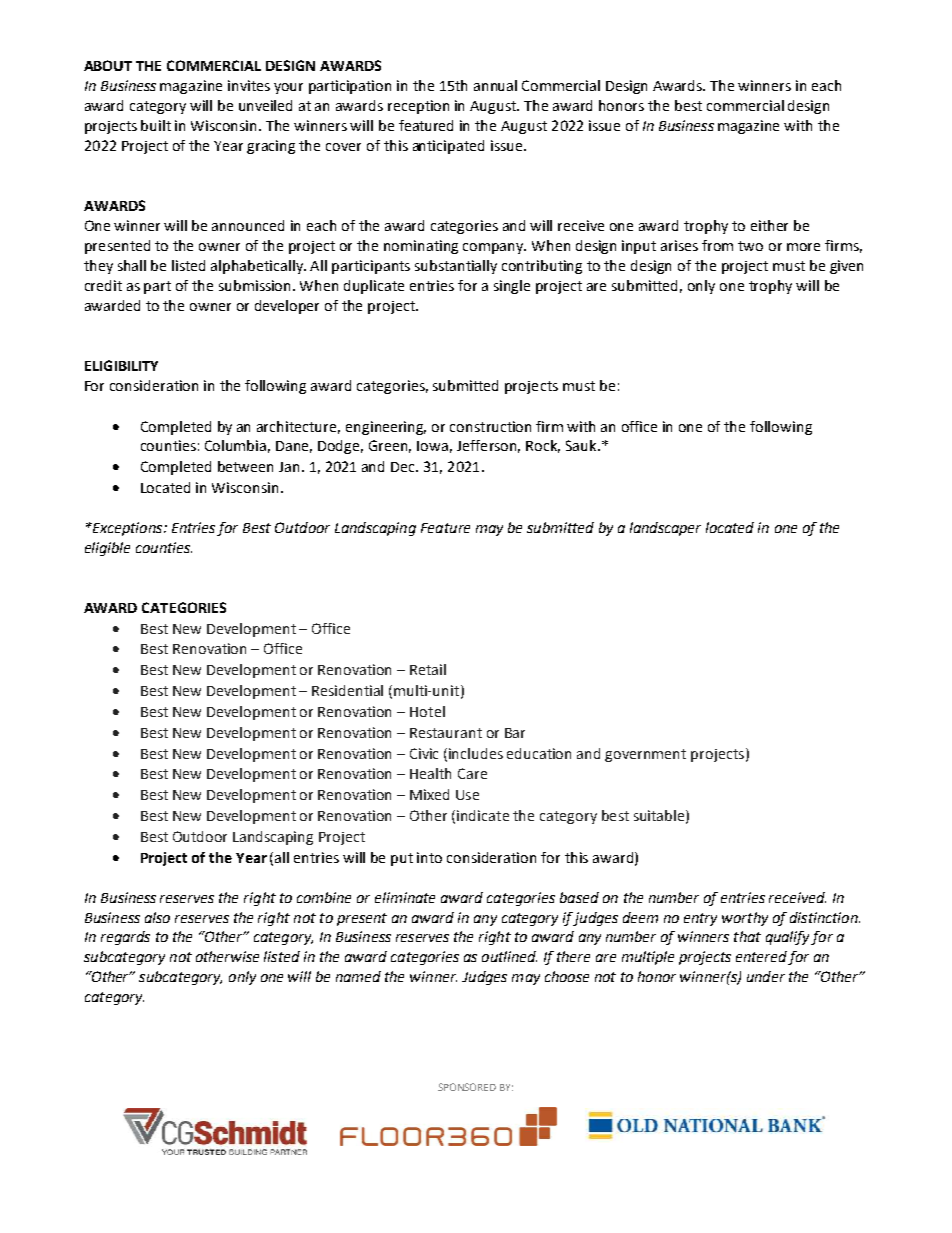 The height and width of the page is (1233, 952). What do you see at coordinates (125, 938) in the page?
I see `regards` at bounding box center [125, 938].
